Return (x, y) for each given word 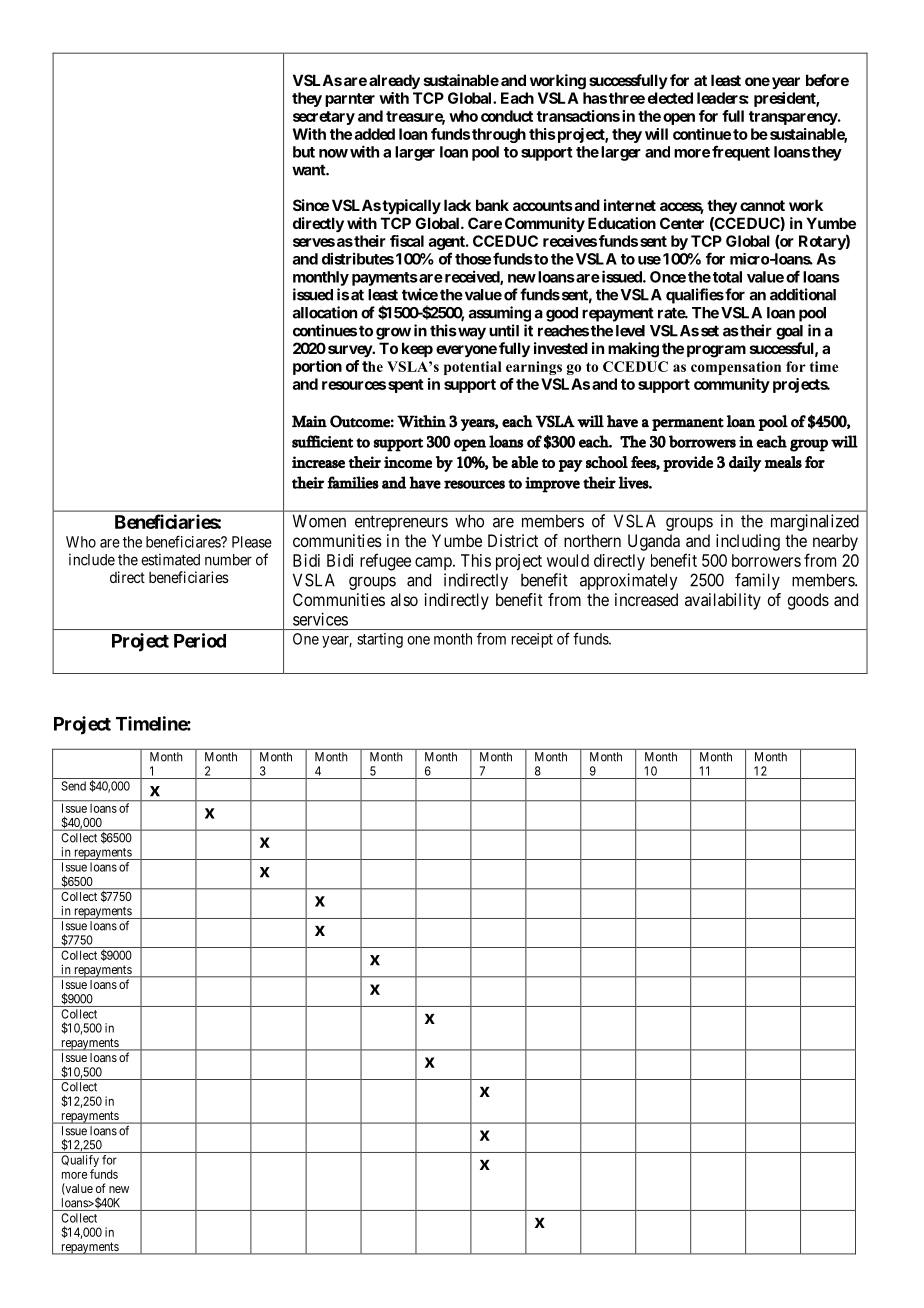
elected (670, 98)
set (710, 331)
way (471, 333)
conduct (507, 116)
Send (73, 786)
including (748, 542)
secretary (324, 118)
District (513, 540)
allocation (325, 312)
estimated (170, 560)
